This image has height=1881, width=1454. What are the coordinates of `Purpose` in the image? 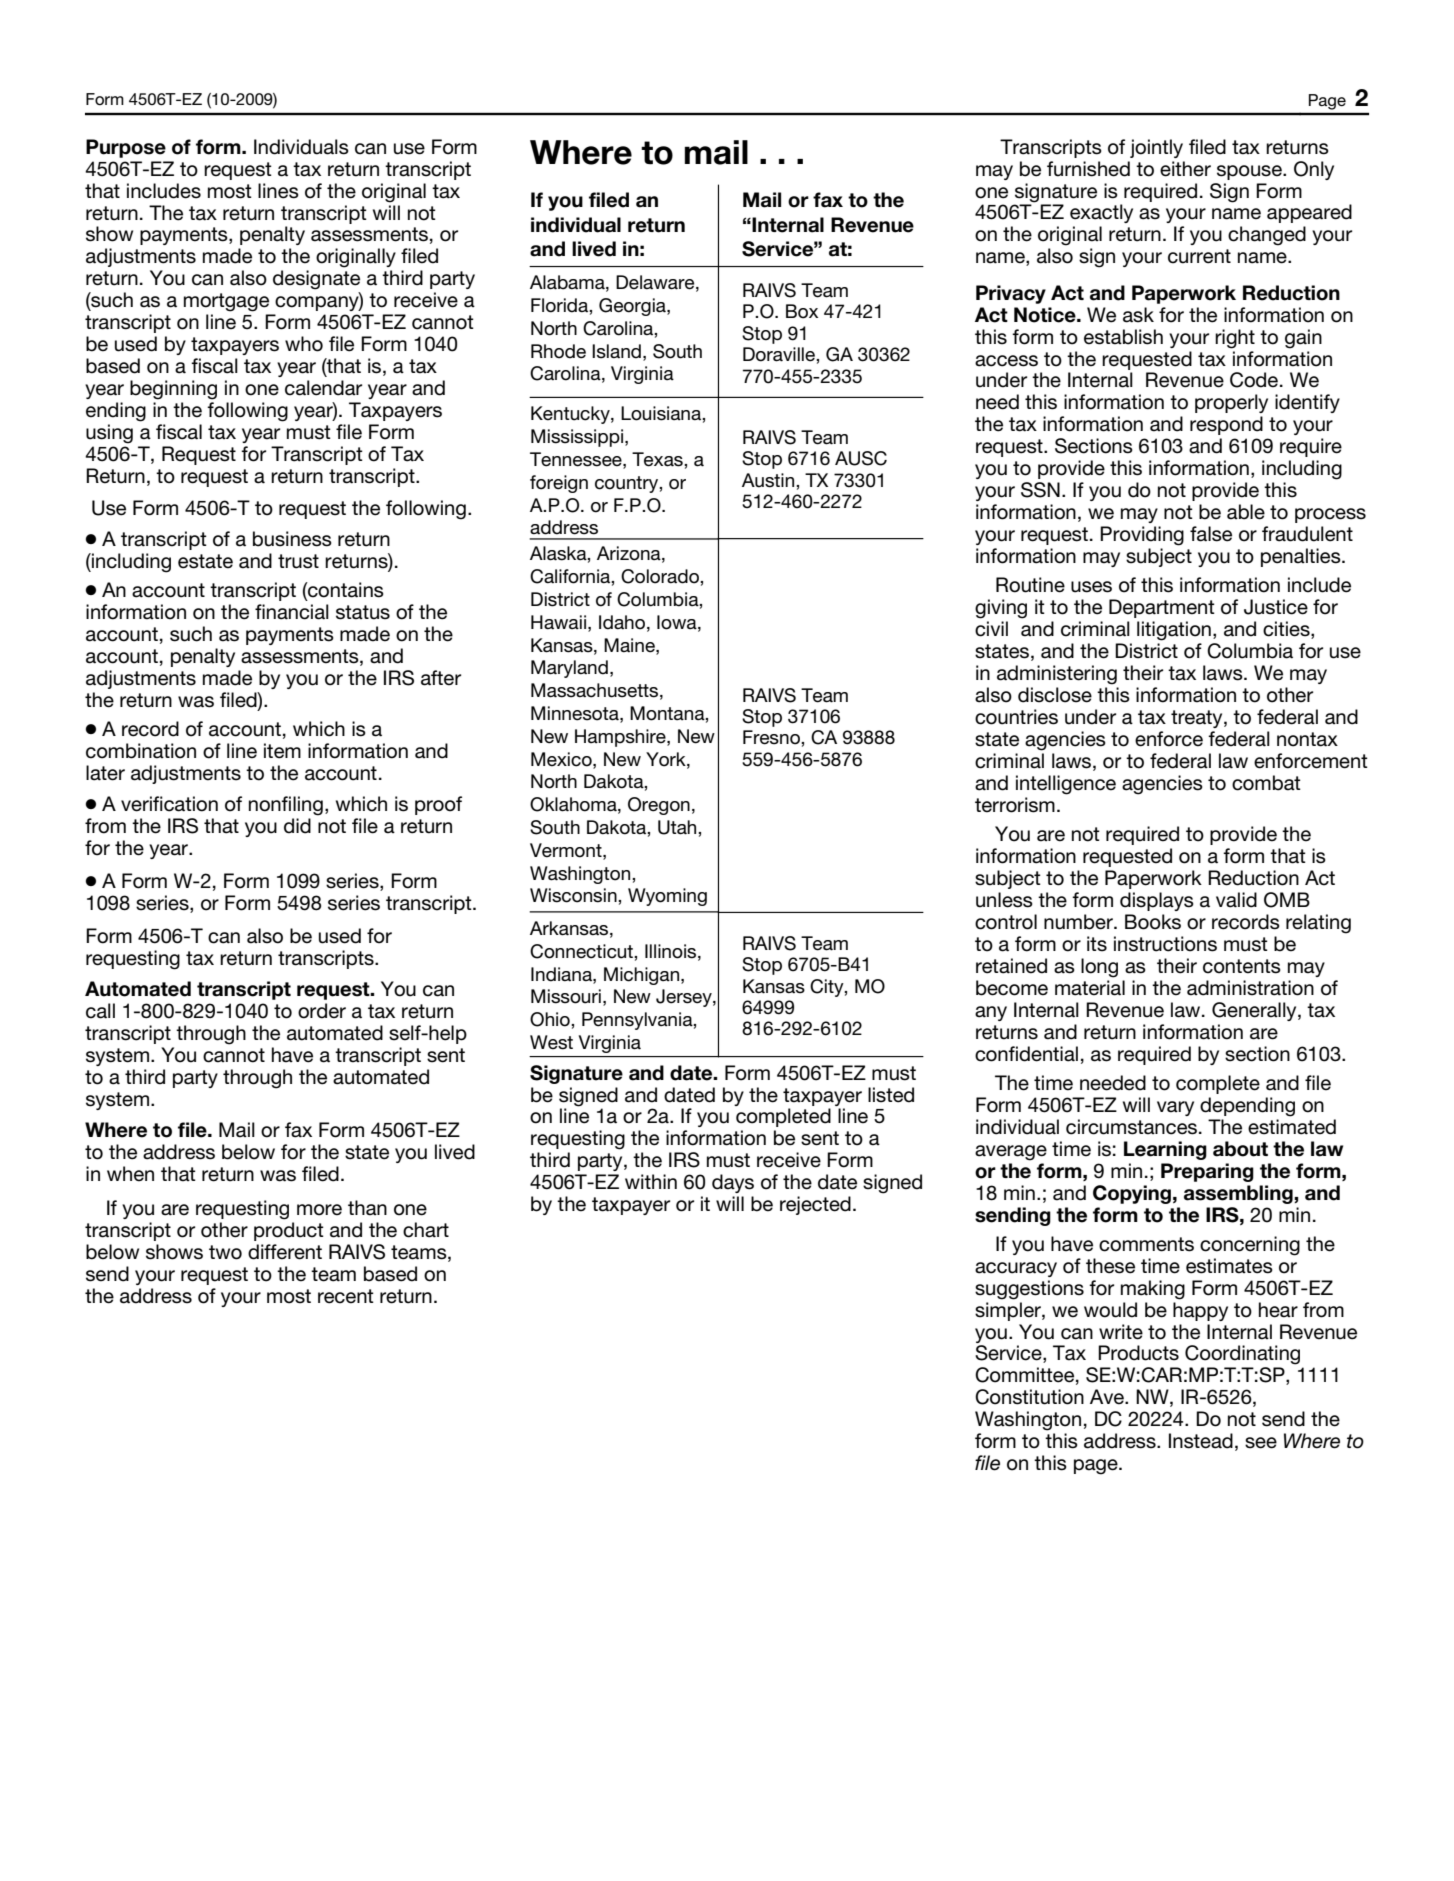 It's located at (126, 148).
